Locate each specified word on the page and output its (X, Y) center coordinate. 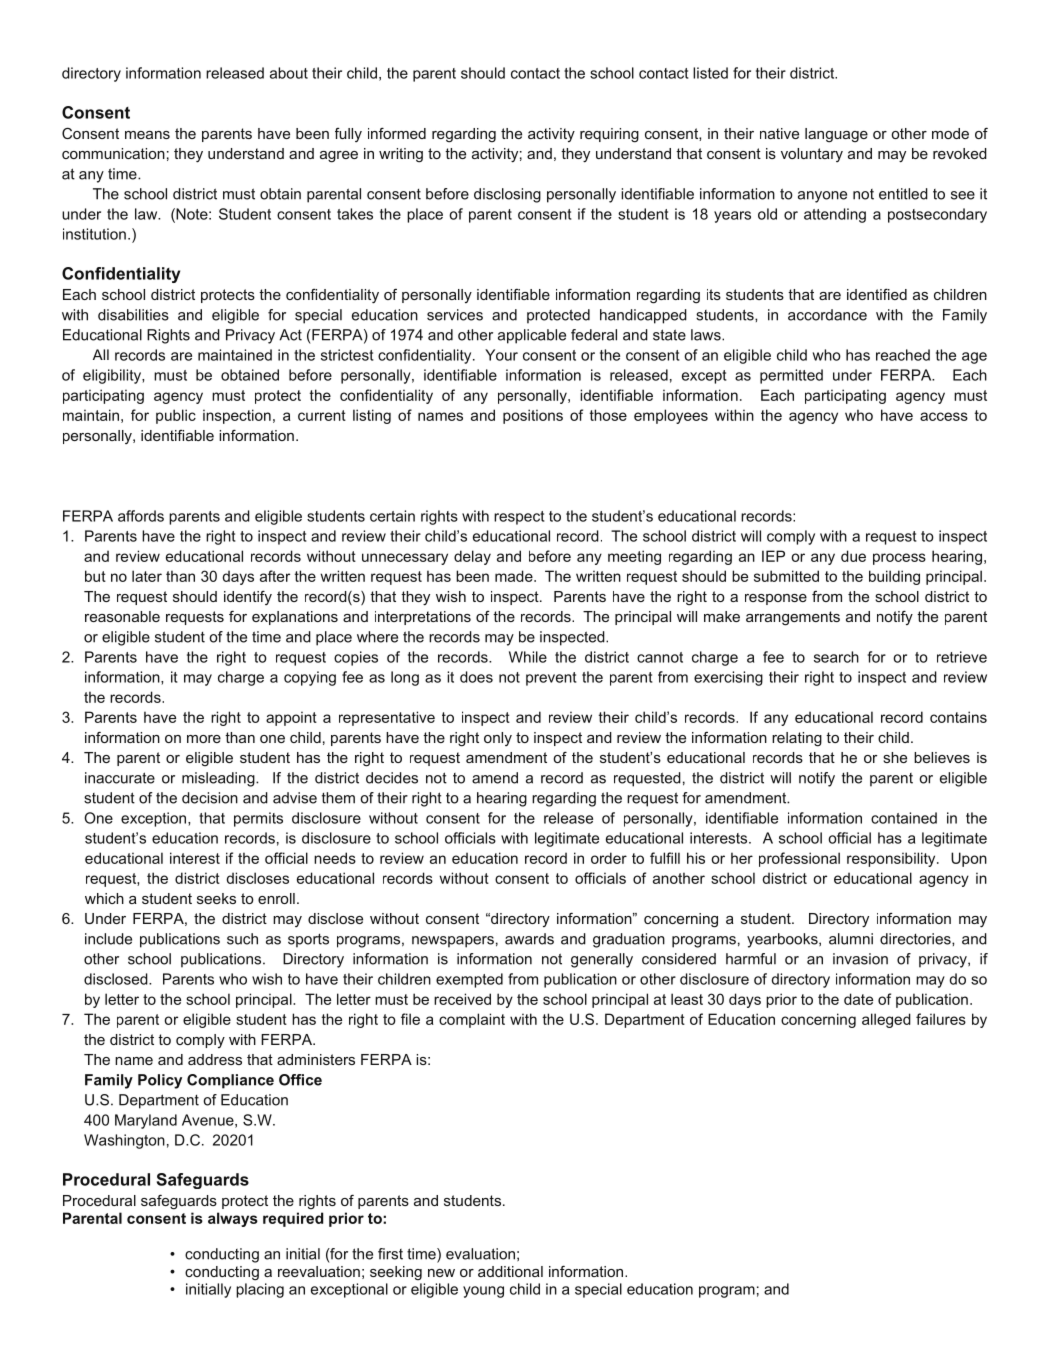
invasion (860, 959)
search (836, 657)
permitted (791, 376)
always (233, 1219)
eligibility (113, 376)
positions (533, 416)
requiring (609, 135)
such (242, 939)
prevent (551, 679)
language (836, 135)
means (147, 135)
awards (529, 939)
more (204, 739)
